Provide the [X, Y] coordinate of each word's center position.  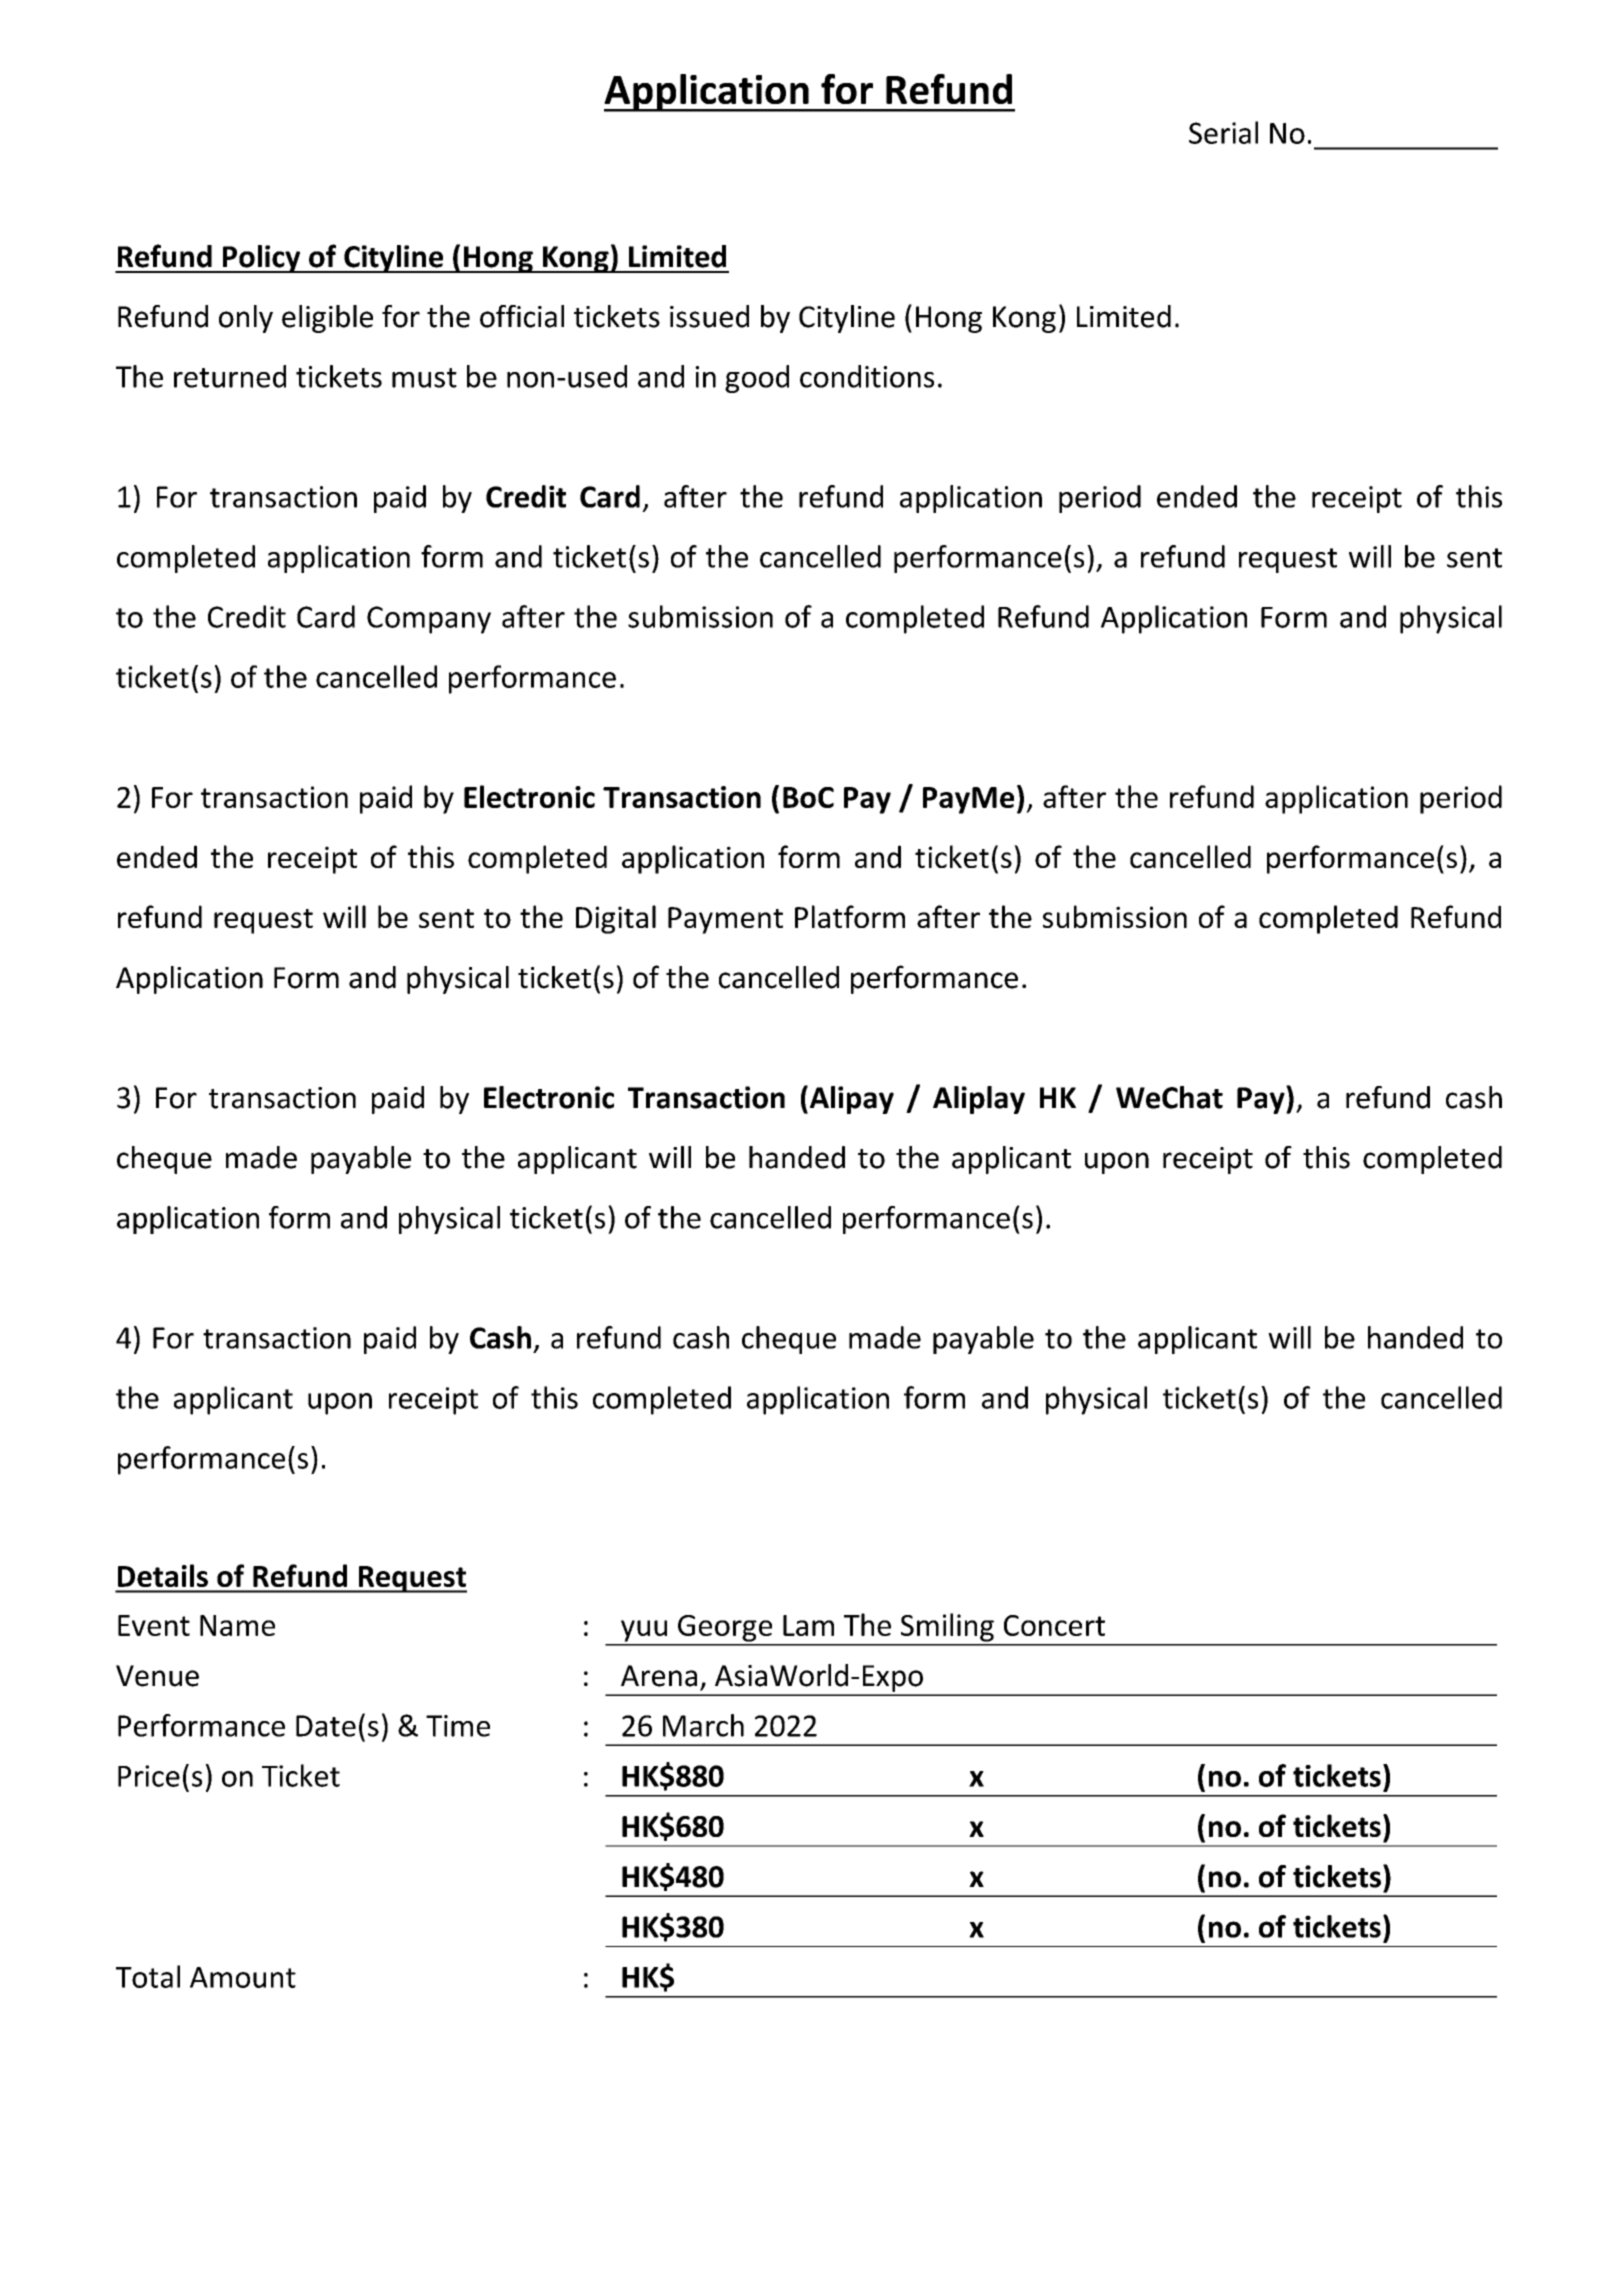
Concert [1054, 1625]
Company [429, 620]
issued [709, 316]
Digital [616, 919]
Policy [261, 259]
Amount [243, 1977]
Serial [1223, 132]
